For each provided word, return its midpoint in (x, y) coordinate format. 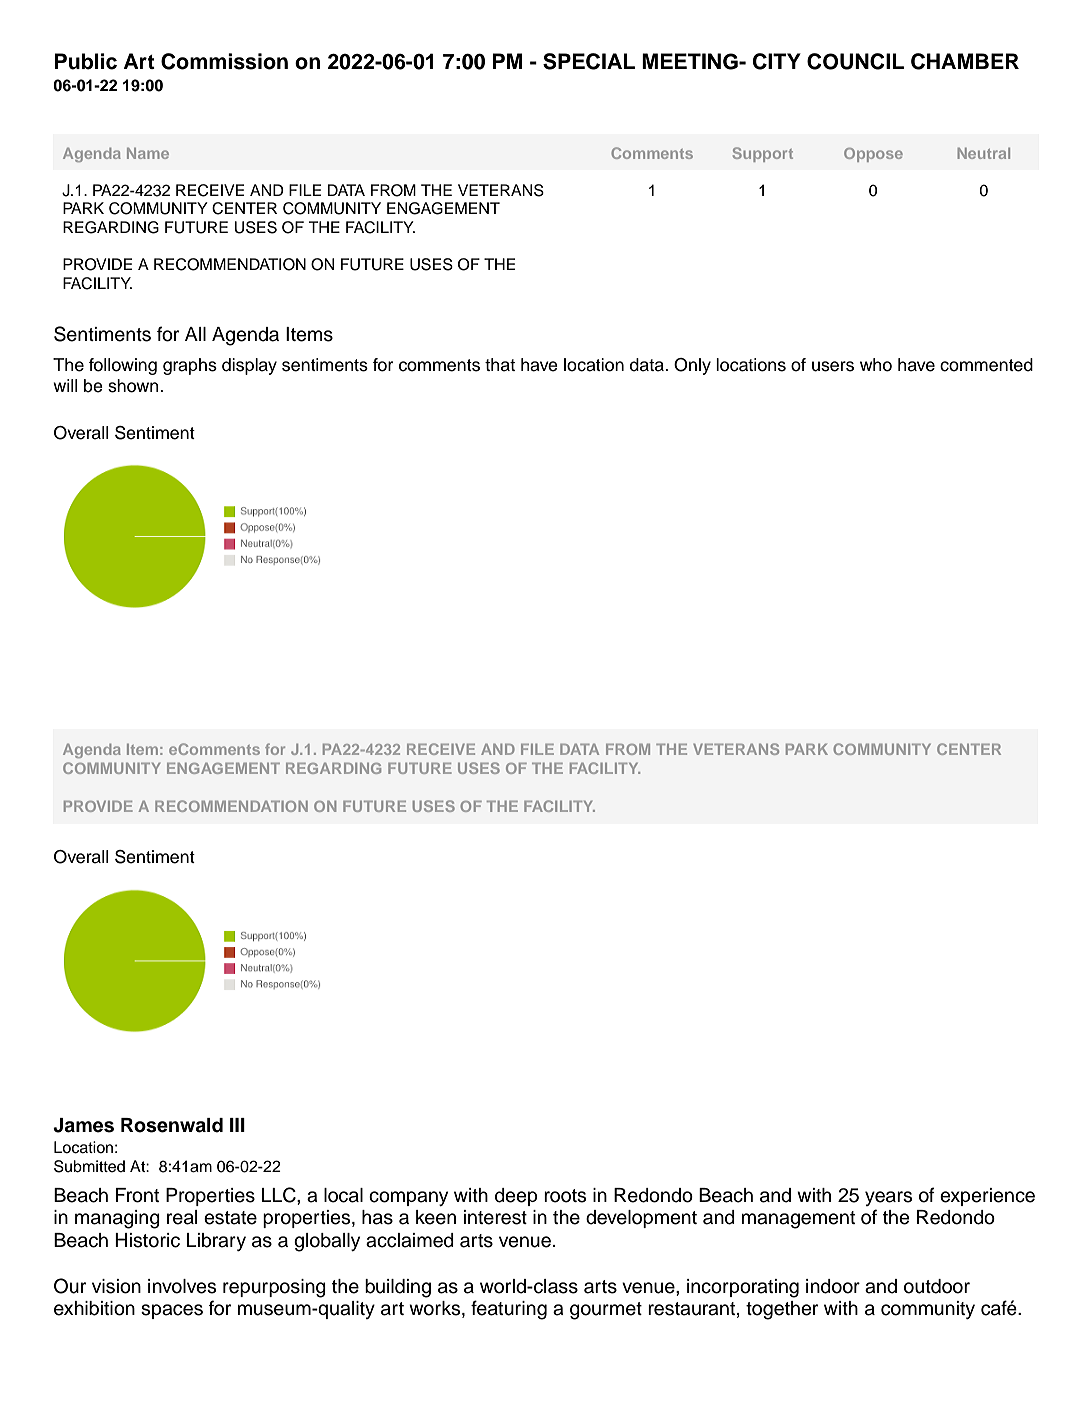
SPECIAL (589, 61)
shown (134, 386)
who (876, 365)
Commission (224, 61)
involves (182, 1286)
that (500, 365)
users (833, 366)
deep (516, 1197)
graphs (190, 366)
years (888, 1198)
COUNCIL (855, 61)
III (237, 1125)
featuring (509, 1310)
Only (692, 366)
